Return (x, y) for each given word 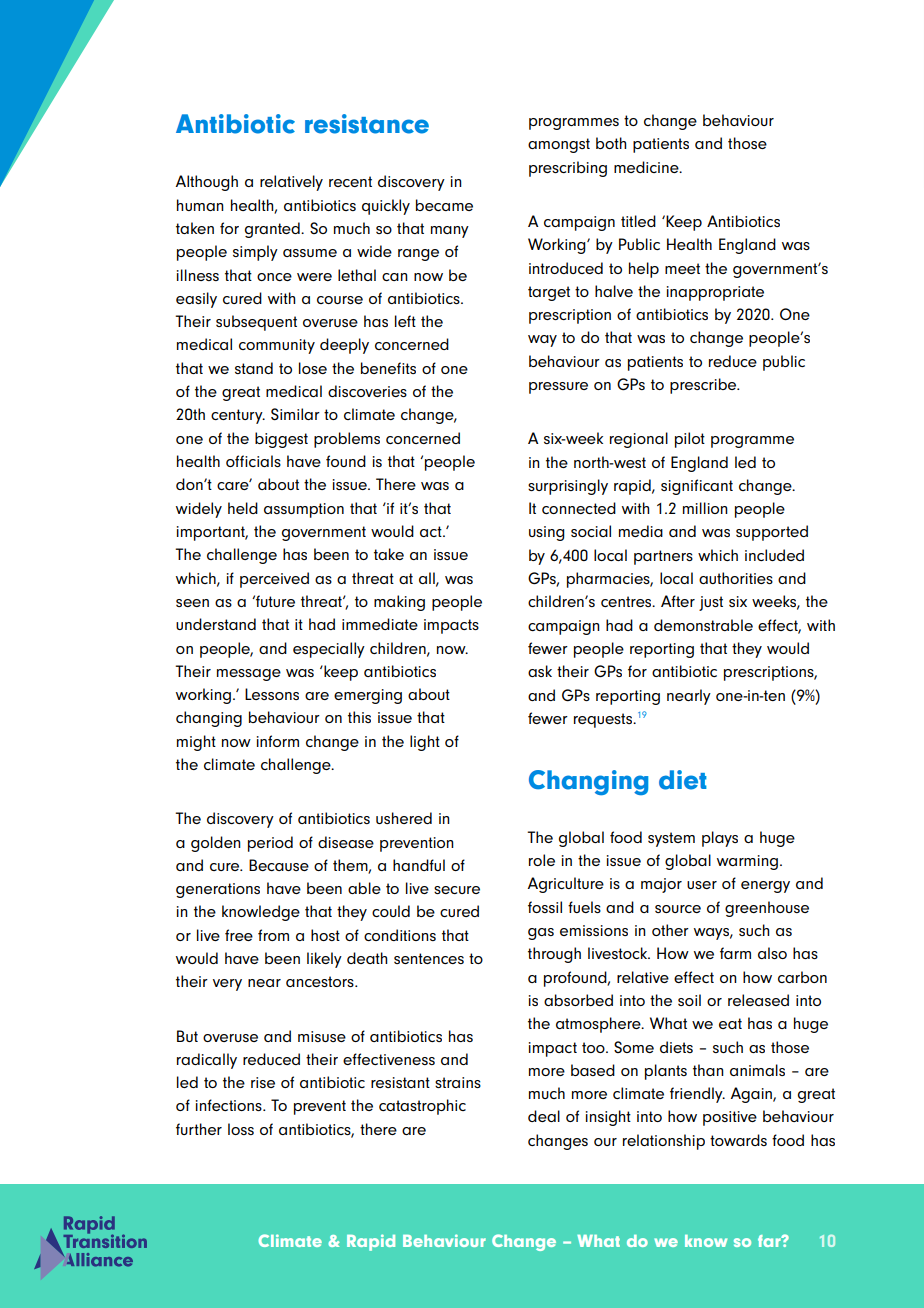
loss (241, 1129)
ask (540, 671)
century (238, 416)
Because (279, 865)
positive (730, 1118)
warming (747, 862)
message (249, 675)
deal (544, 1116)
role (542, 860)
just (711, 603)
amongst (559, 145)
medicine (647, 167)
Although (206, 183)
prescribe (704, 386)
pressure (558, 388)
